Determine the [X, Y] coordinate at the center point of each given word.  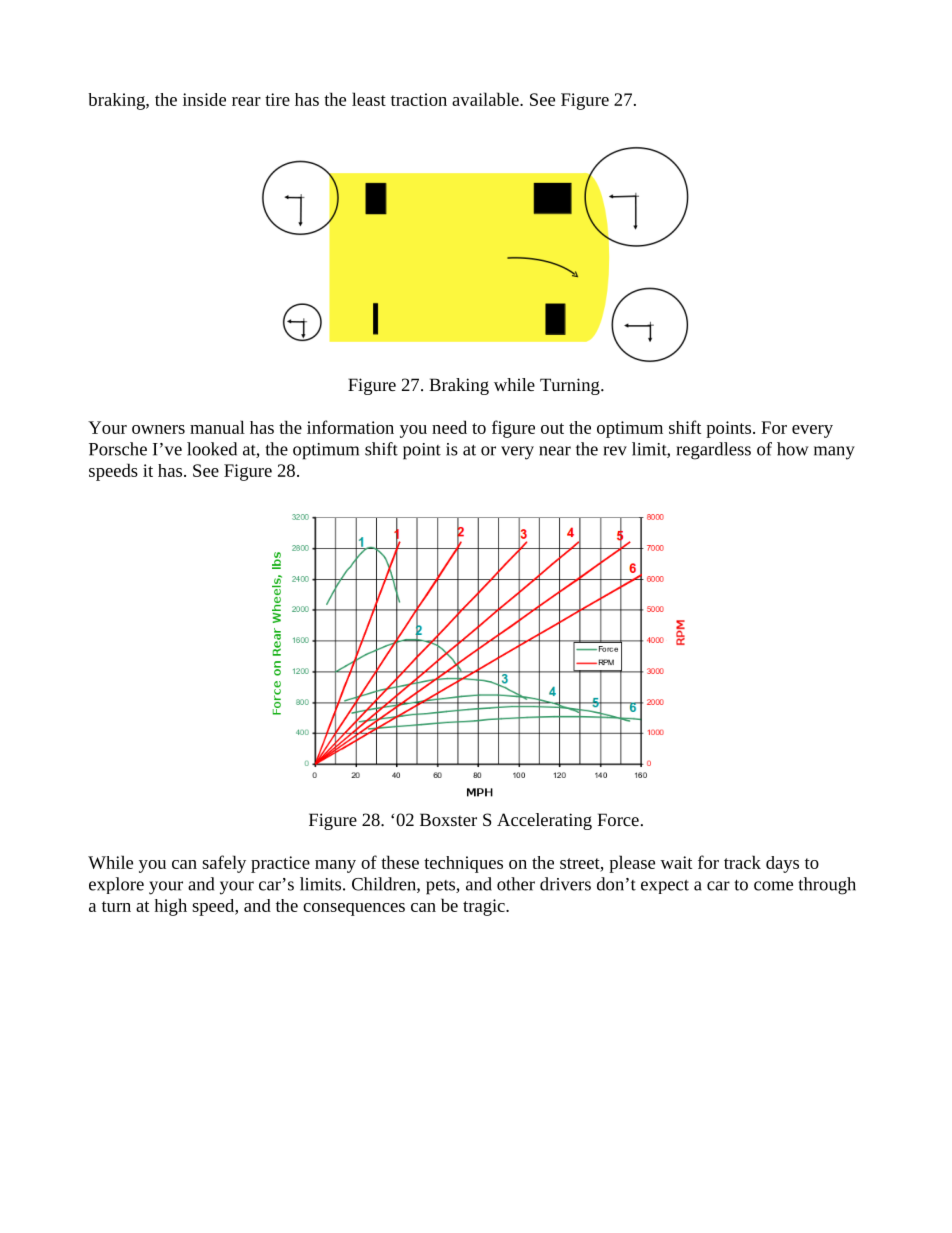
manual [217, 427]
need [449, 427]
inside [204, 99]
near [555, 451]
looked [212, 449]
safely [224, 864]
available [486, 99]
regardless [713, 451]
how [793, 449]
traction [419, 99]
